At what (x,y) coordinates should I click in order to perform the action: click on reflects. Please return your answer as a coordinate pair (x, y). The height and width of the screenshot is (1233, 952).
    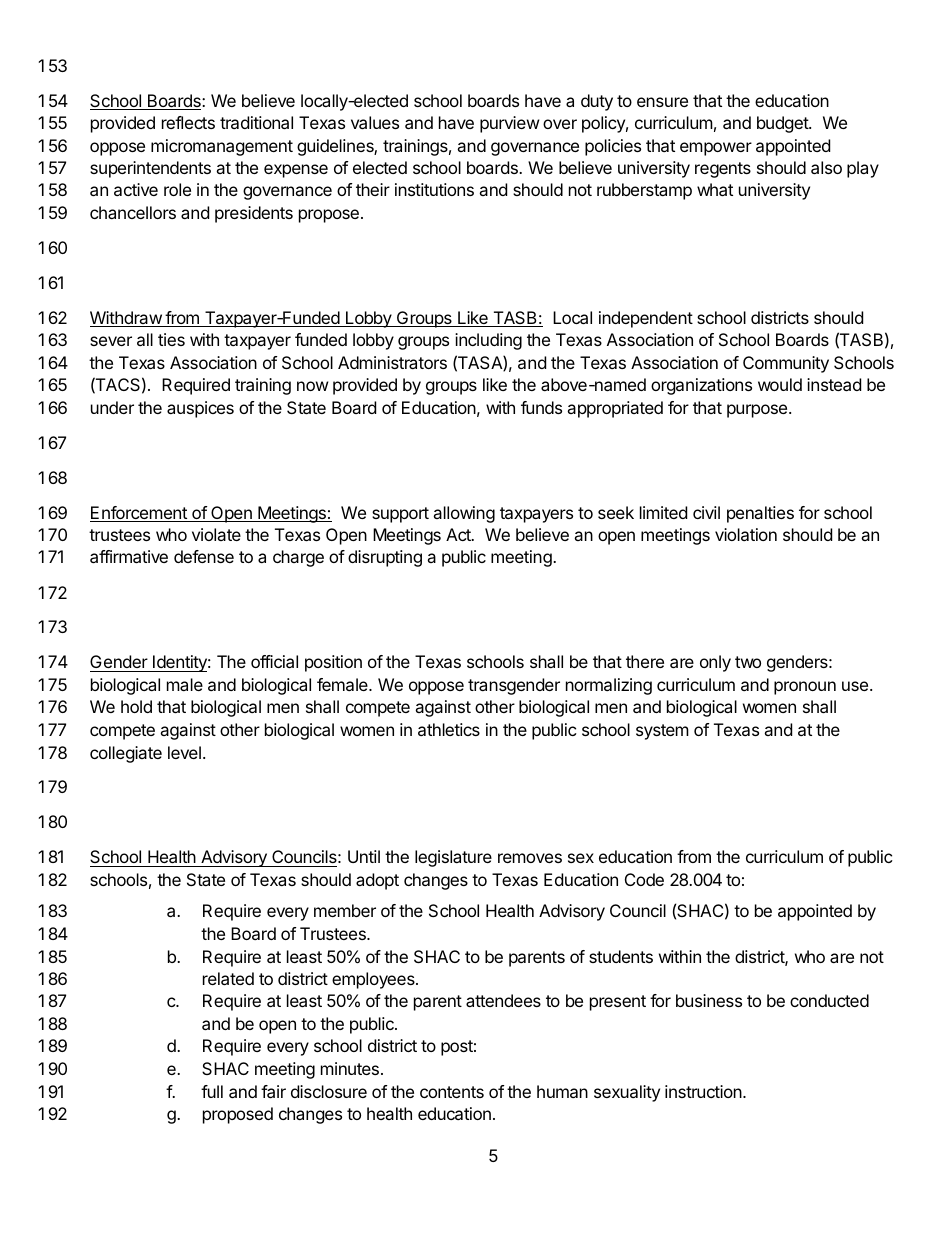
    Looking at the image, I should click on (188, 122).
